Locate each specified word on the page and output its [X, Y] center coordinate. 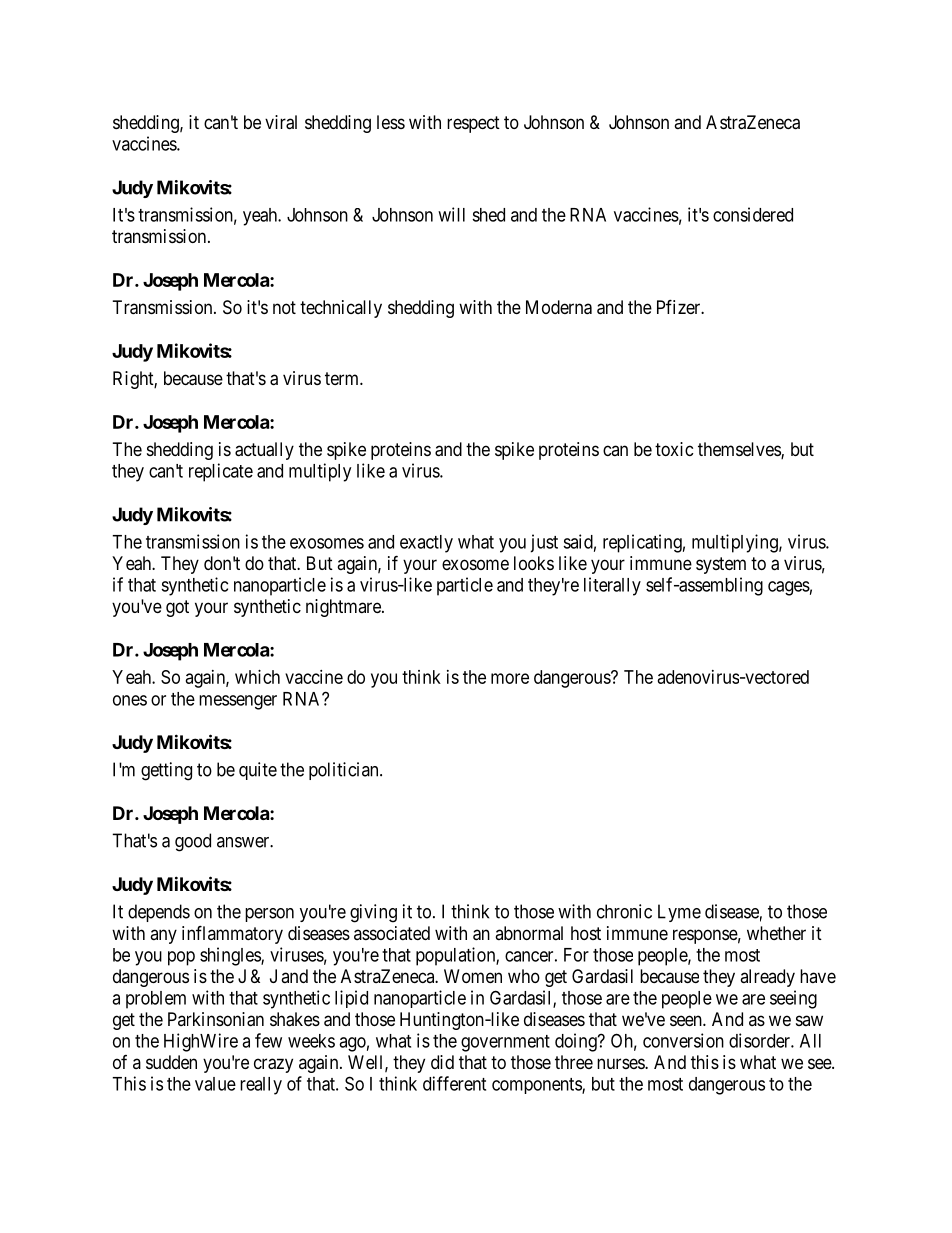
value [215, 1084]
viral [281, 122]
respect [473, 124]
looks [534, 563]
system [721, 565]
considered [753, 214]
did [442, 1062]
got [177, 608]
